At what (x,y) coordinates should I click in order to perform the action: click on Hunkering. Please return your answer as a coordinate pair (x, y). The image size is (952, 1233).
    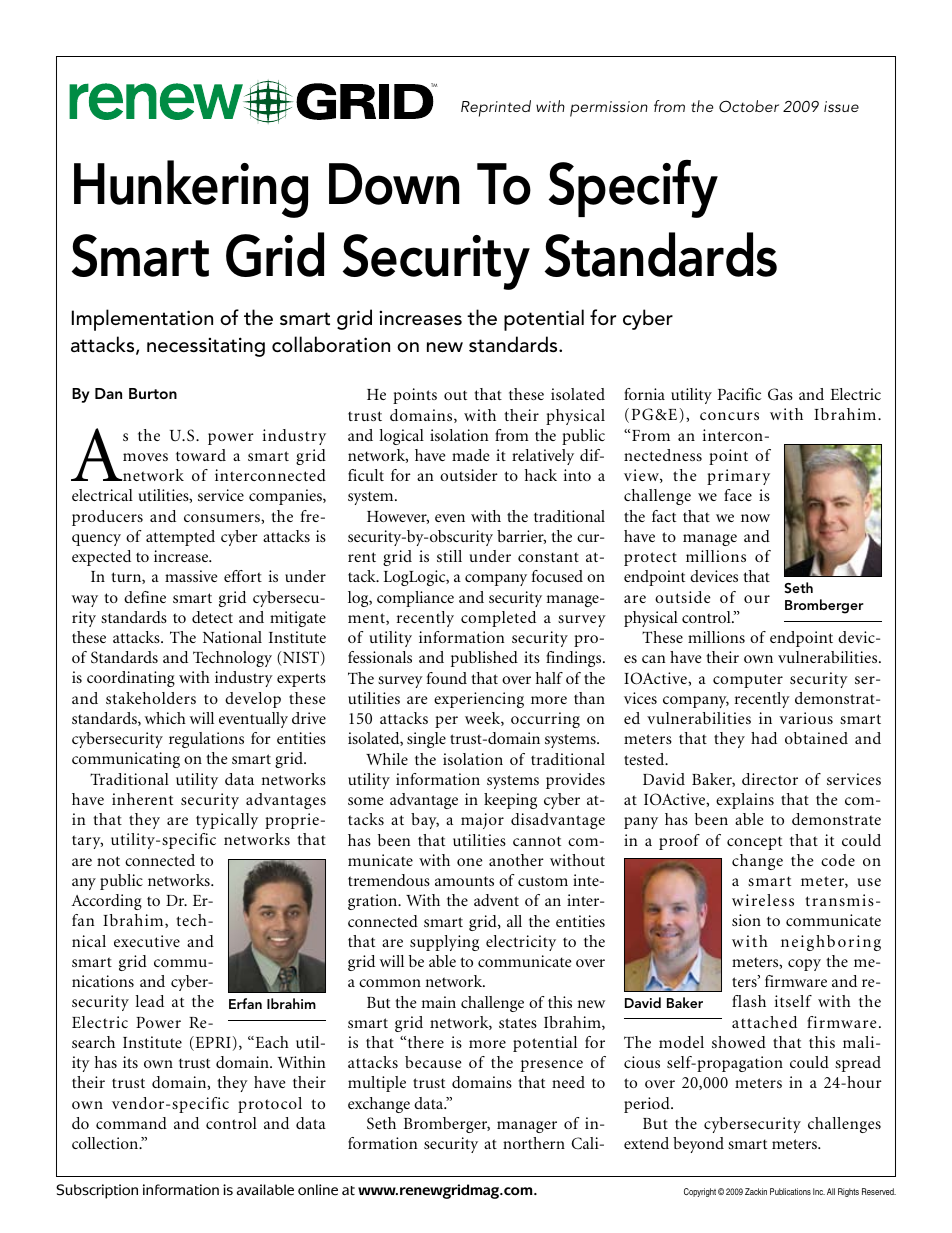
    Looking at the image, I should click on (191, 189).
